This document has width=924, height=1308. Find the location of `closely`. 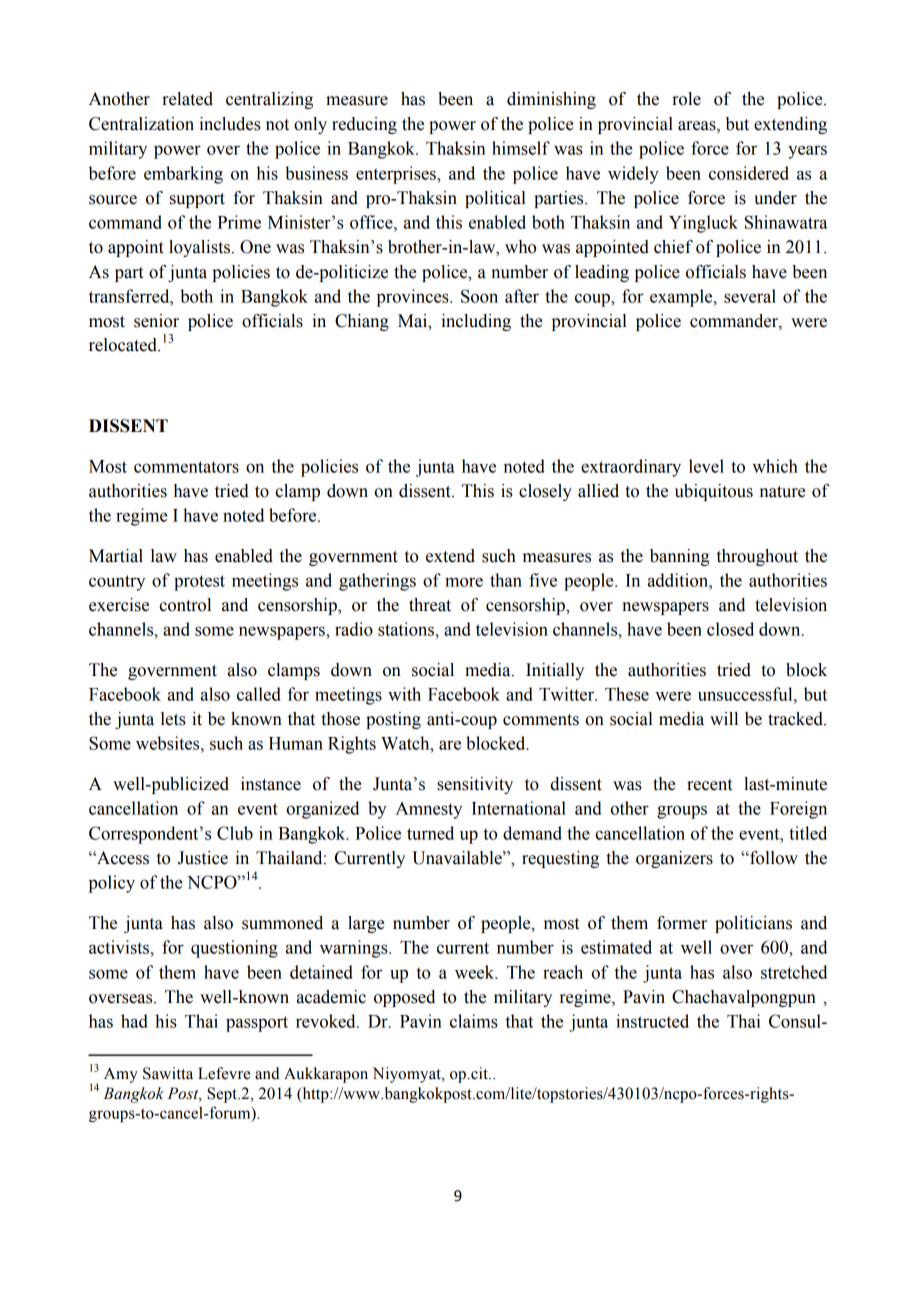

closely is located at coordinates (545, 492).
